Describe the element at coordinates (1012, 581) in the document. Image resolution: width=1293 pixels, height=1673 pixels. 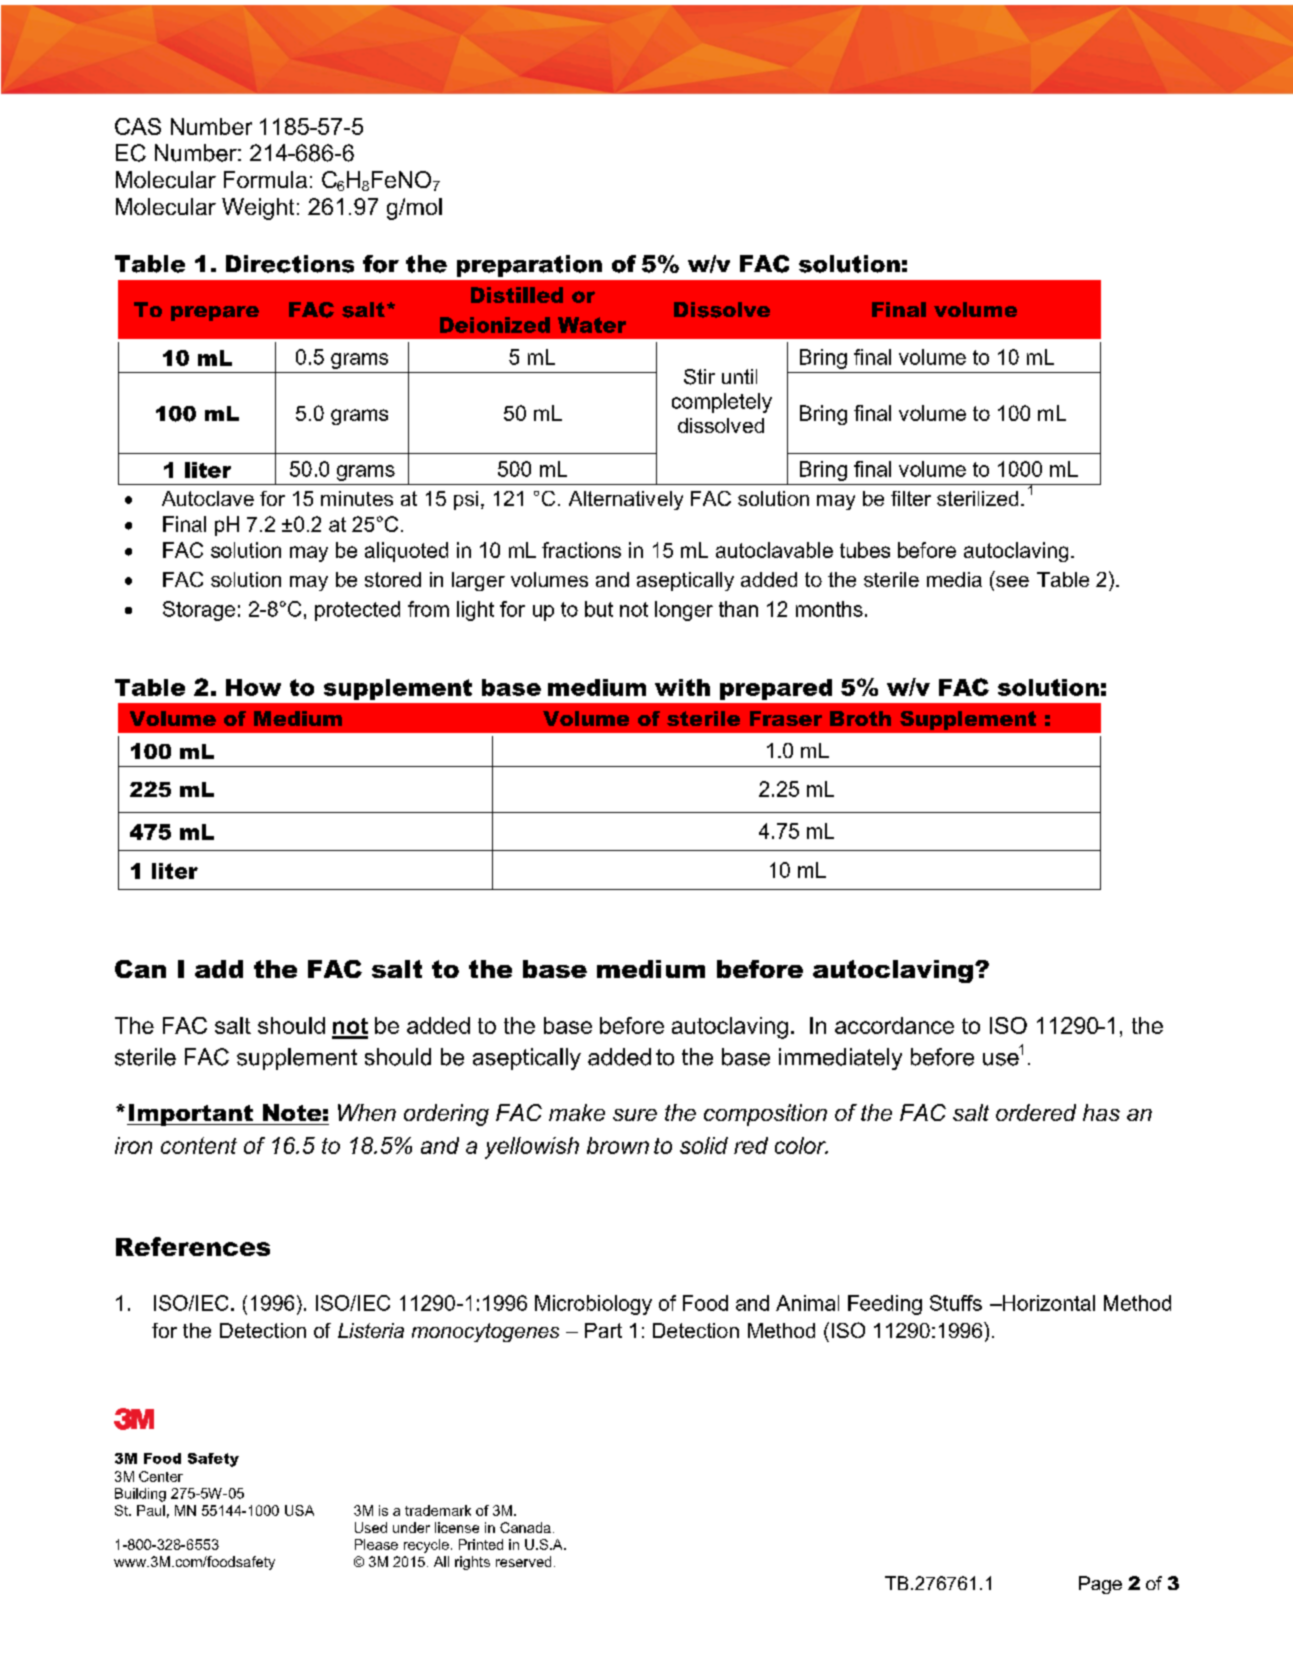
I see `see` at that location.
